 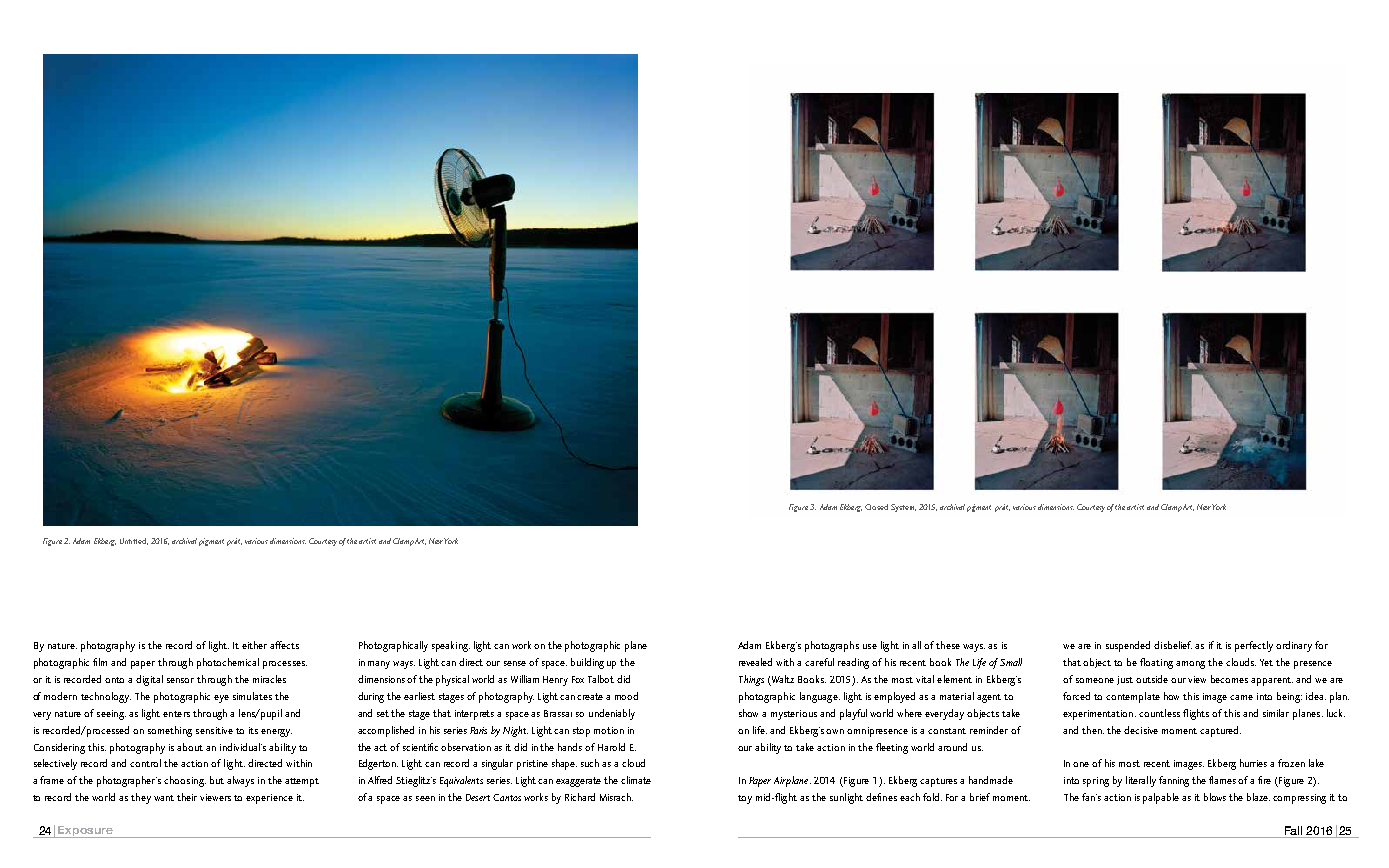 What do you see at coordinates (1133, 697) in the document?
I see `contemplate` at bounding box center [1133, 697].
